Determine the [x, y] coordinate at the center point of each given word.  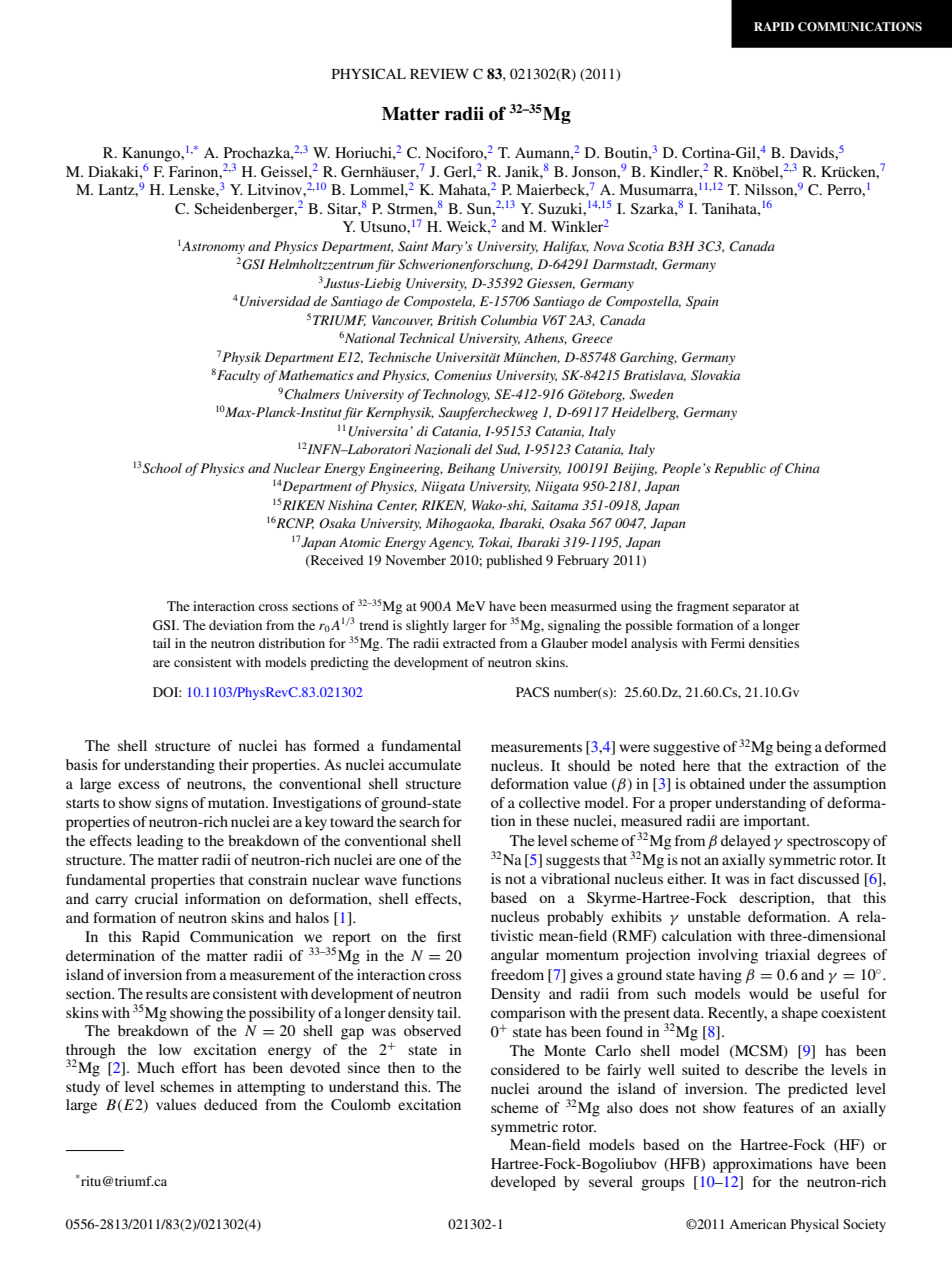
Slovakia [715, 375]
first [449, 936]
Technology [456, 395]
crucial [156, 898]
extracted [469, 643]
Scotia [646, 246]
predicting [339, 663]
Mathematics [316, 375]
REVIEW [439, 74]
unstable [714, 916]
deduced [231, 1104]
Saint [413, 246]
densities [774, 643]
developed [523, 1183]
